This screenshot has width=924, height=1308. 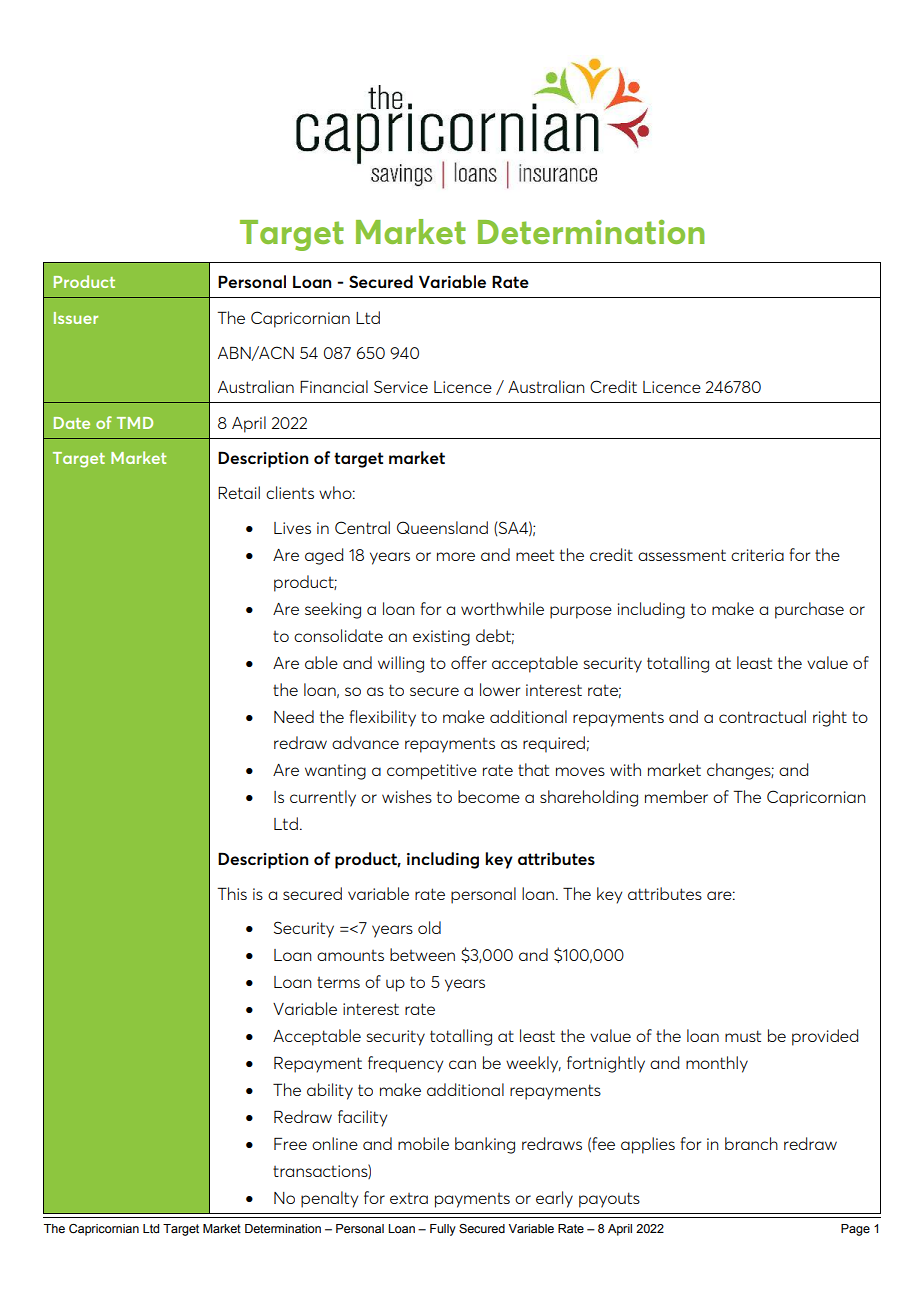 What do you see at coordinates (290, 1143) in the screenshot?
I see `Free` at bounding box center [290, 1143].
